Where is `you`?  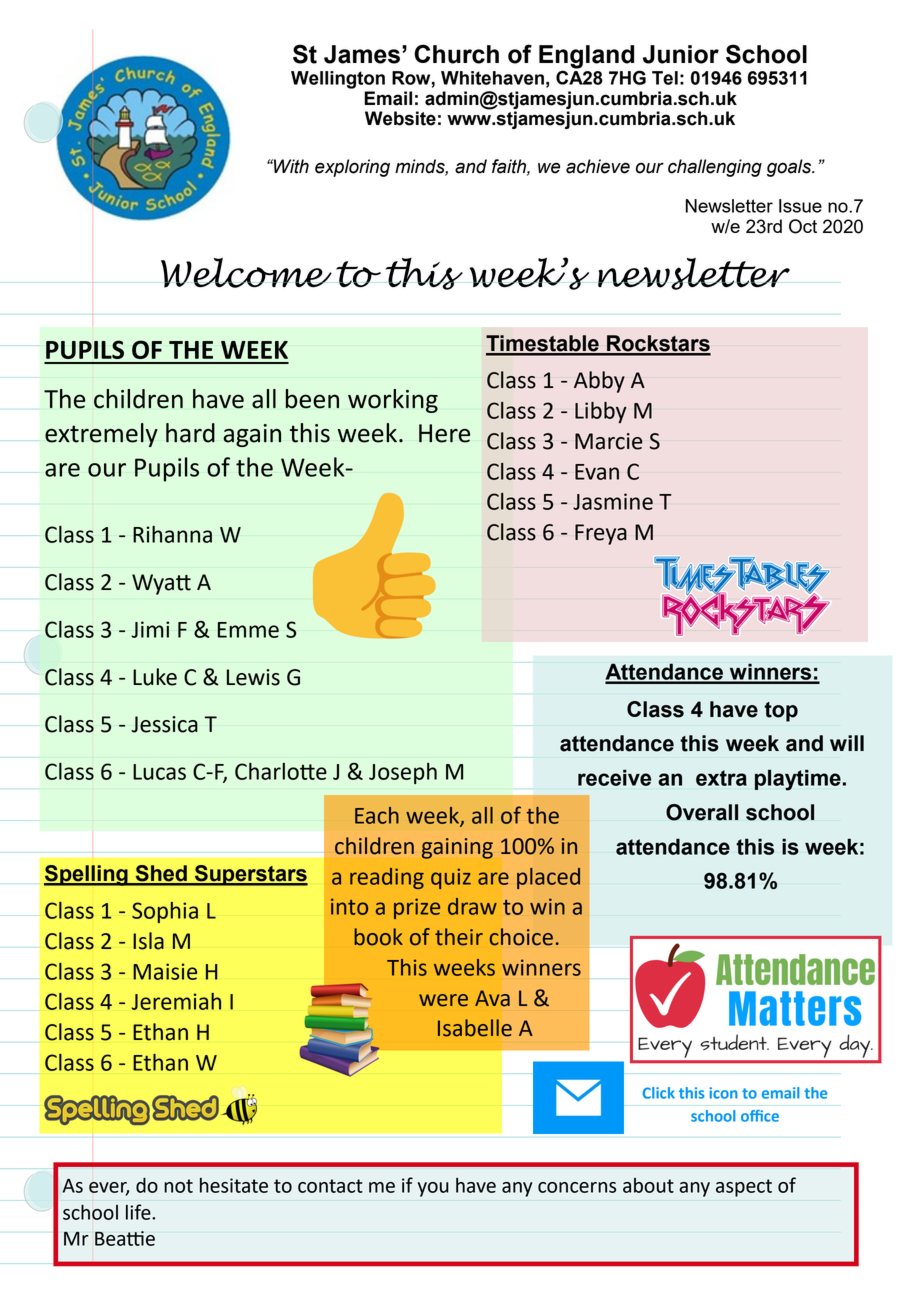 you is located at coordinates (433, 1189).
